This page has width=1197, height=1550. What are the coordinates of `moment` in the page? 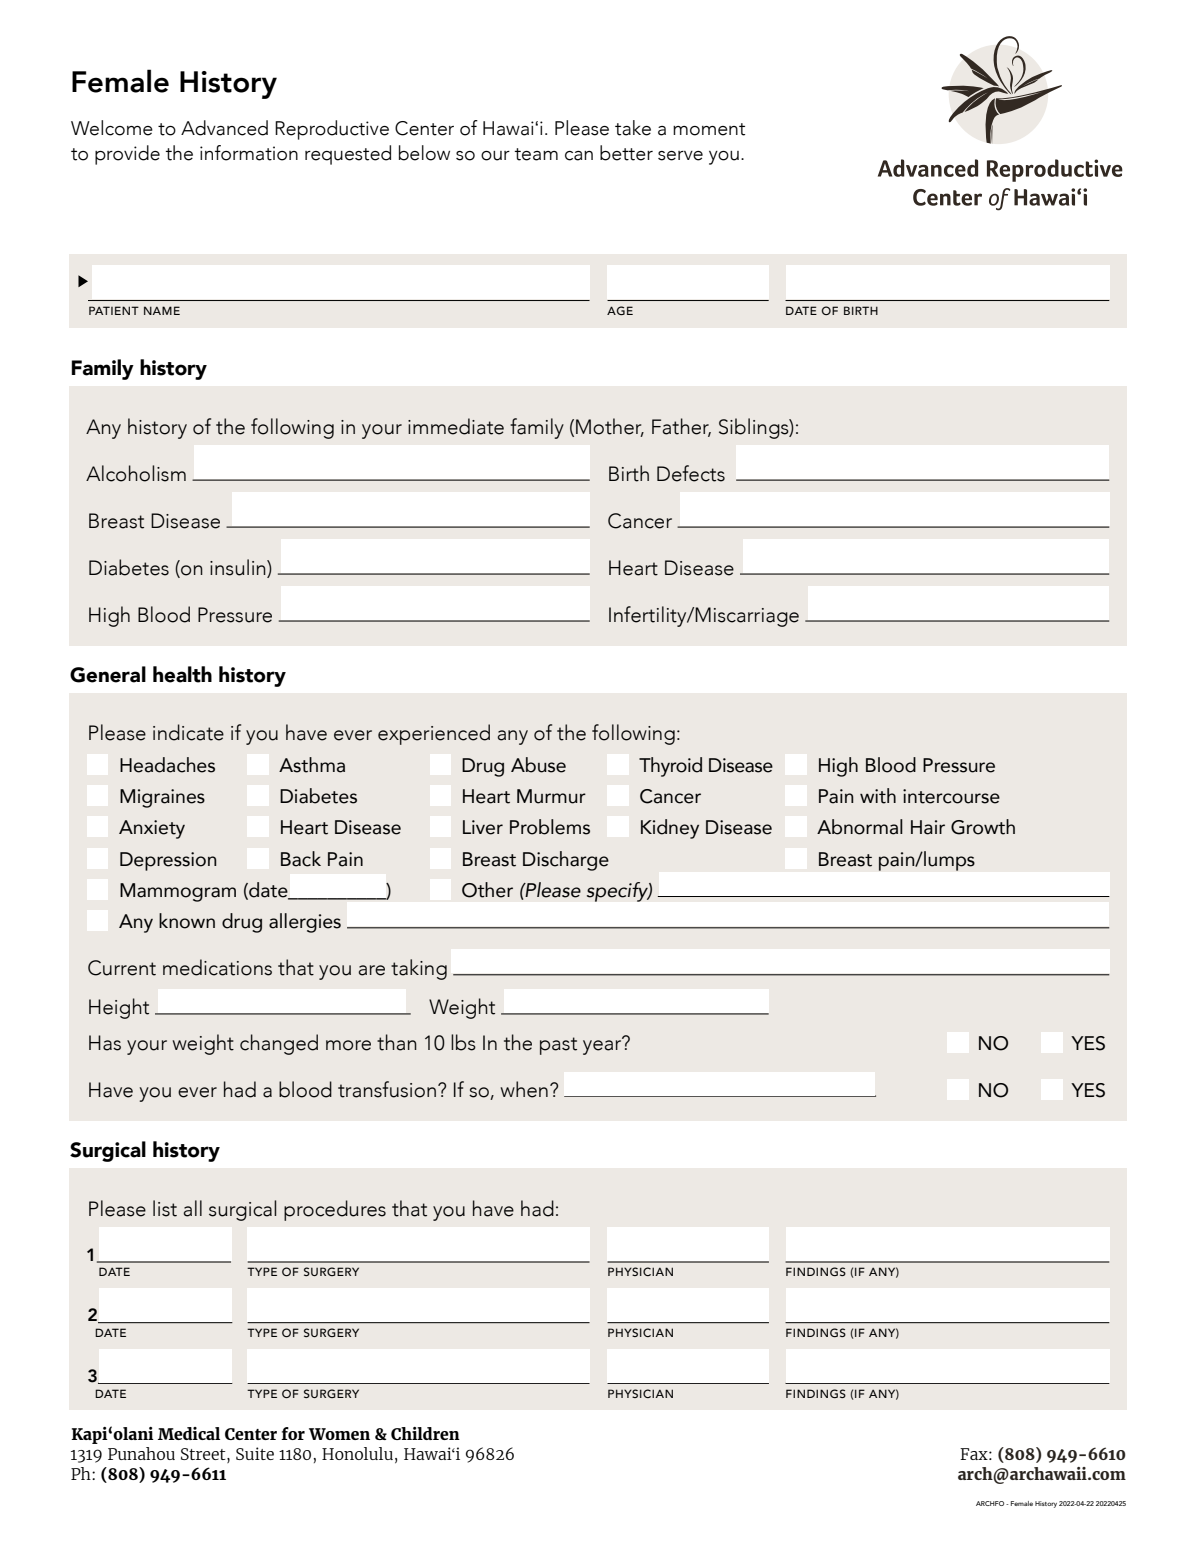 It's located at (709, 129).
